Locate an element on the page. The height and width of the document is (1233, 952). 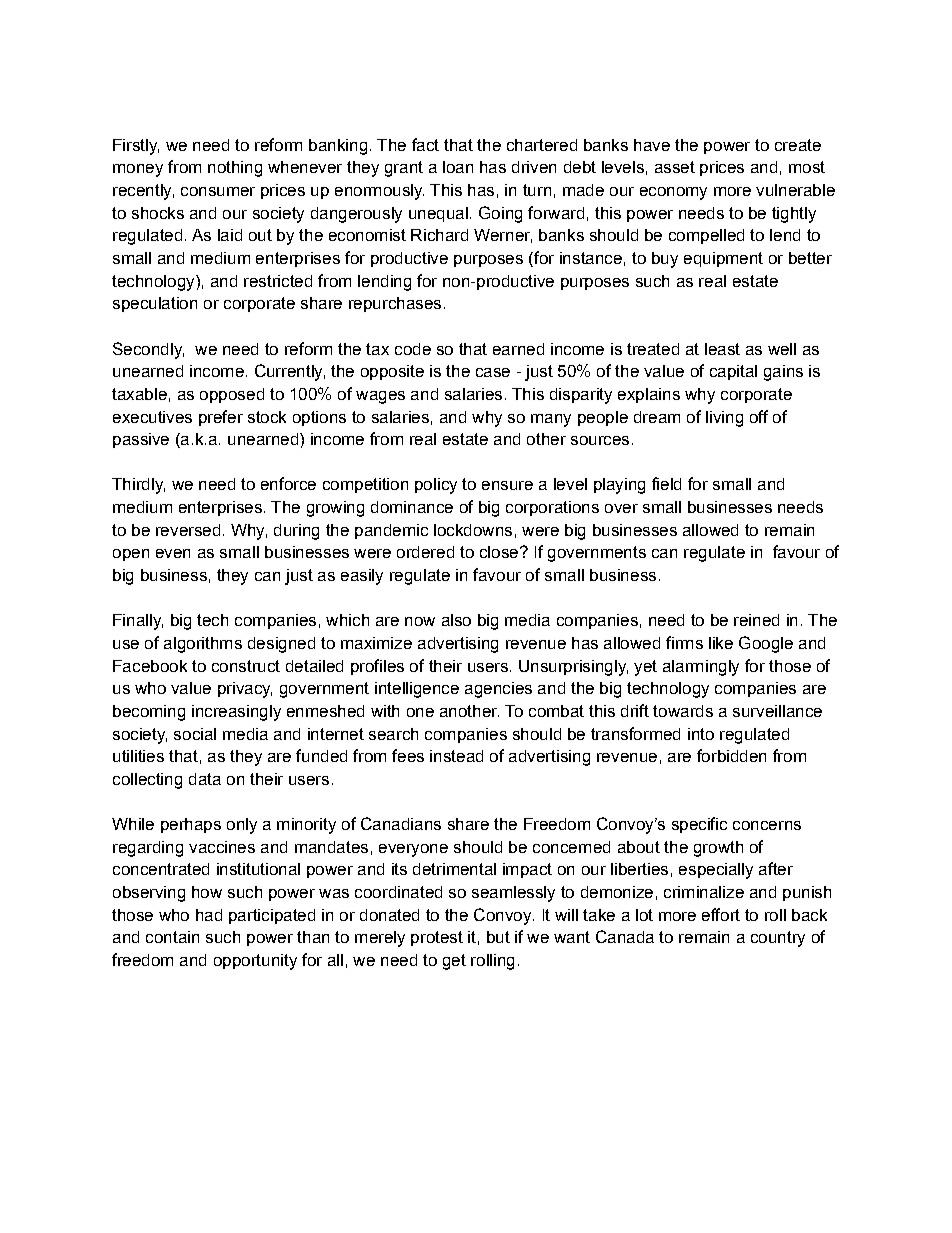
instead is located at coordinates (456, 756).
